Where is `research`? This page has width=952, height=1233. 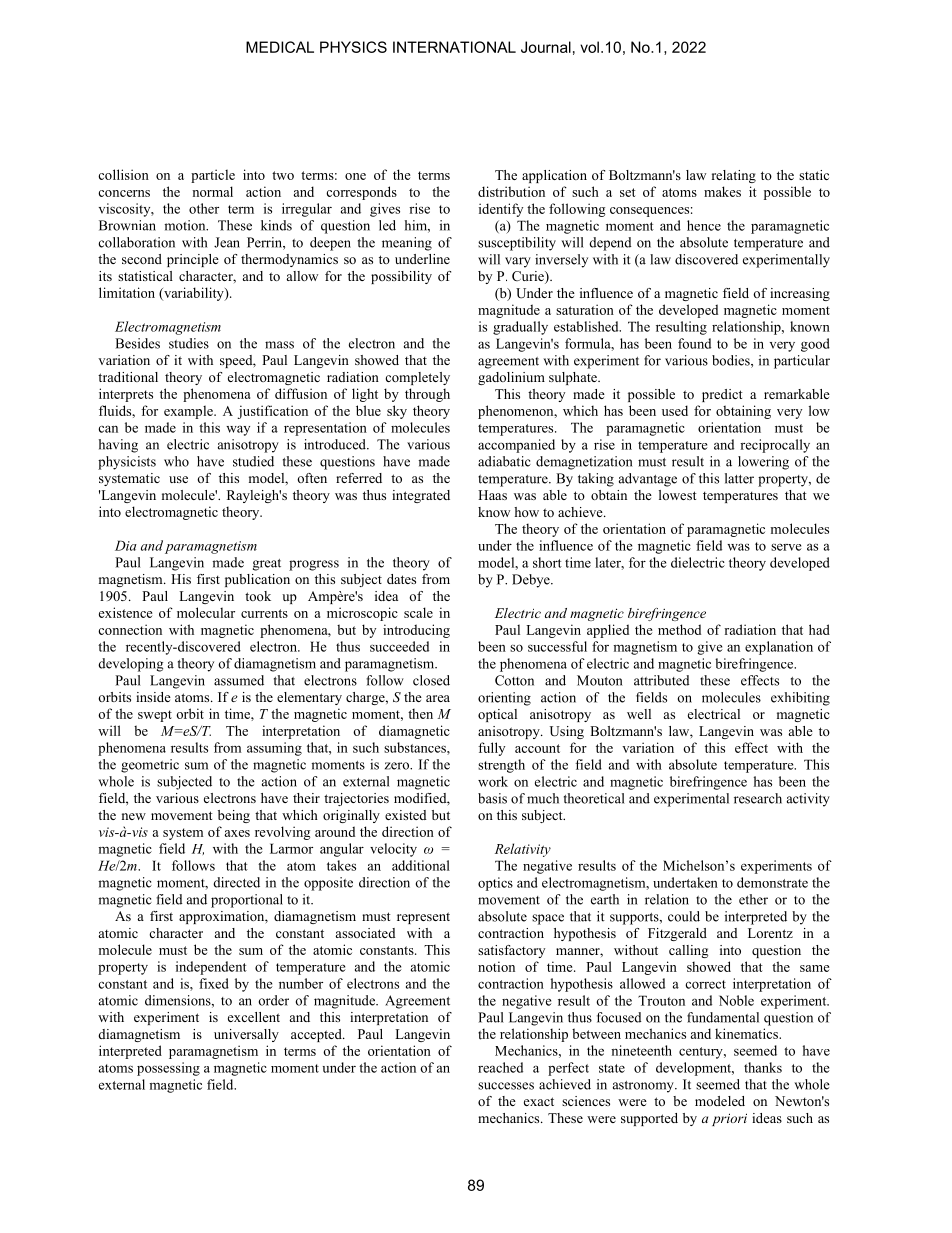 research is located at coordinates (758, 798).
